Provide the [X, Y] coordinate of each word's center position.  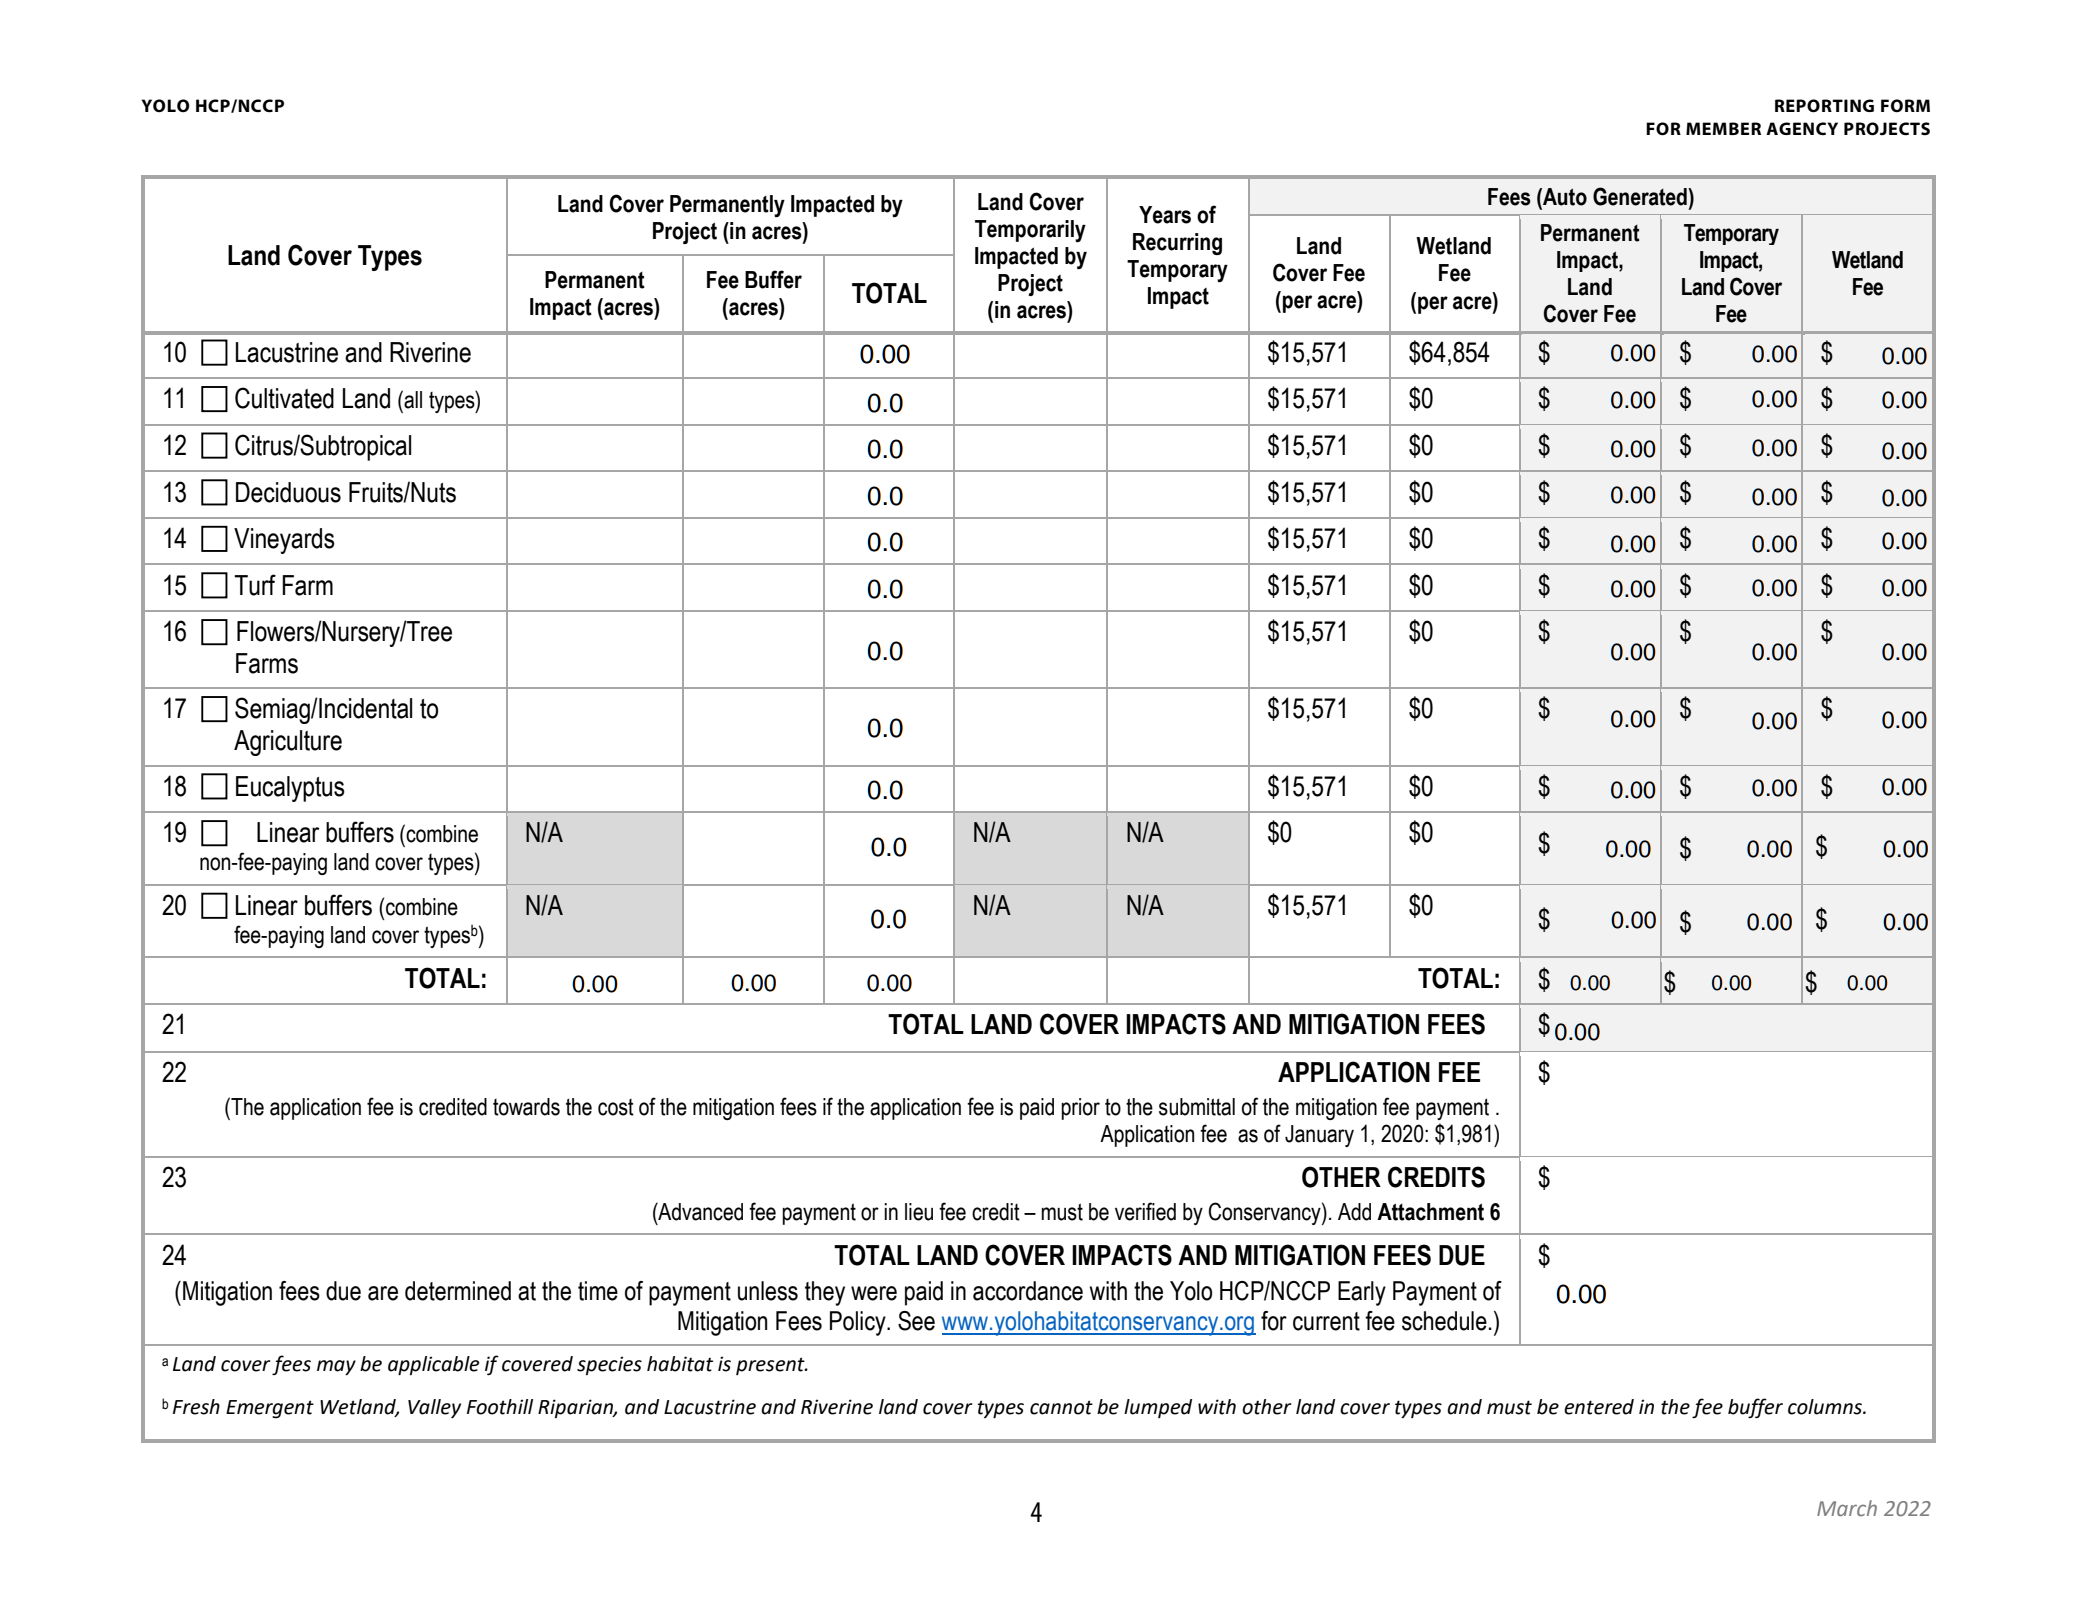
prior [1080, 1109]
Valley [434, 1408]
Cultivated [284, 398]
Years [1165, 215]
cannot [1061, 1407]
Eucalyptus [290, 789]
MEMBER [1723, 128]
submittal [1197, 1107]
